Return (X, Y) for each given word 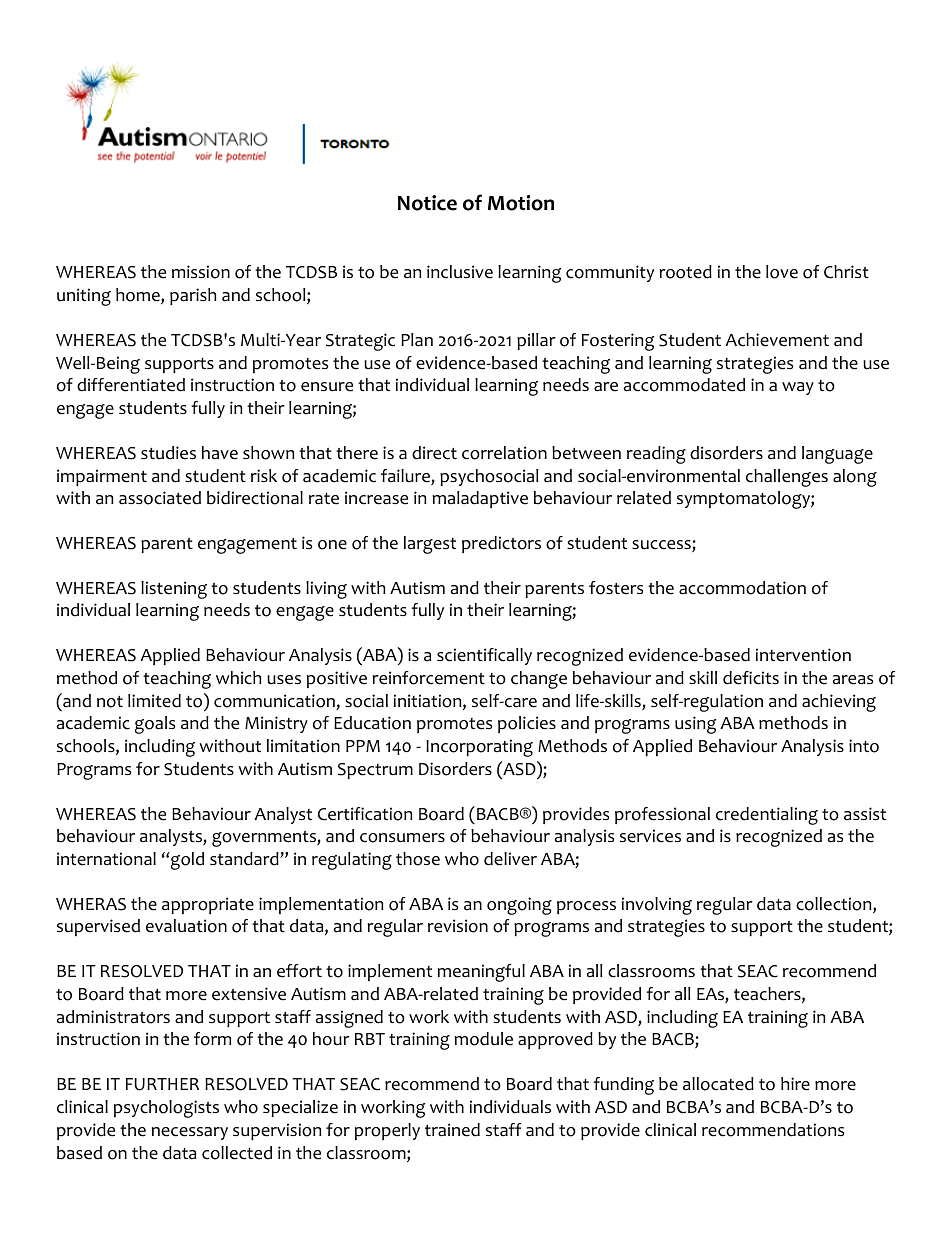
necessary (190, 1133)
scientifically (484, 656)
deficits (751, 678)
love (782, 272)
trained (452, 1130)
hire (795, 1084)
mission (201, 272)
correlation (504, 453)
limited (154, 701)
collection (835, 905)
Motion (521, 203)
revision (458, 926)
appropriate (208, 905)
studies (168, 453)
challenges (787, 478)
